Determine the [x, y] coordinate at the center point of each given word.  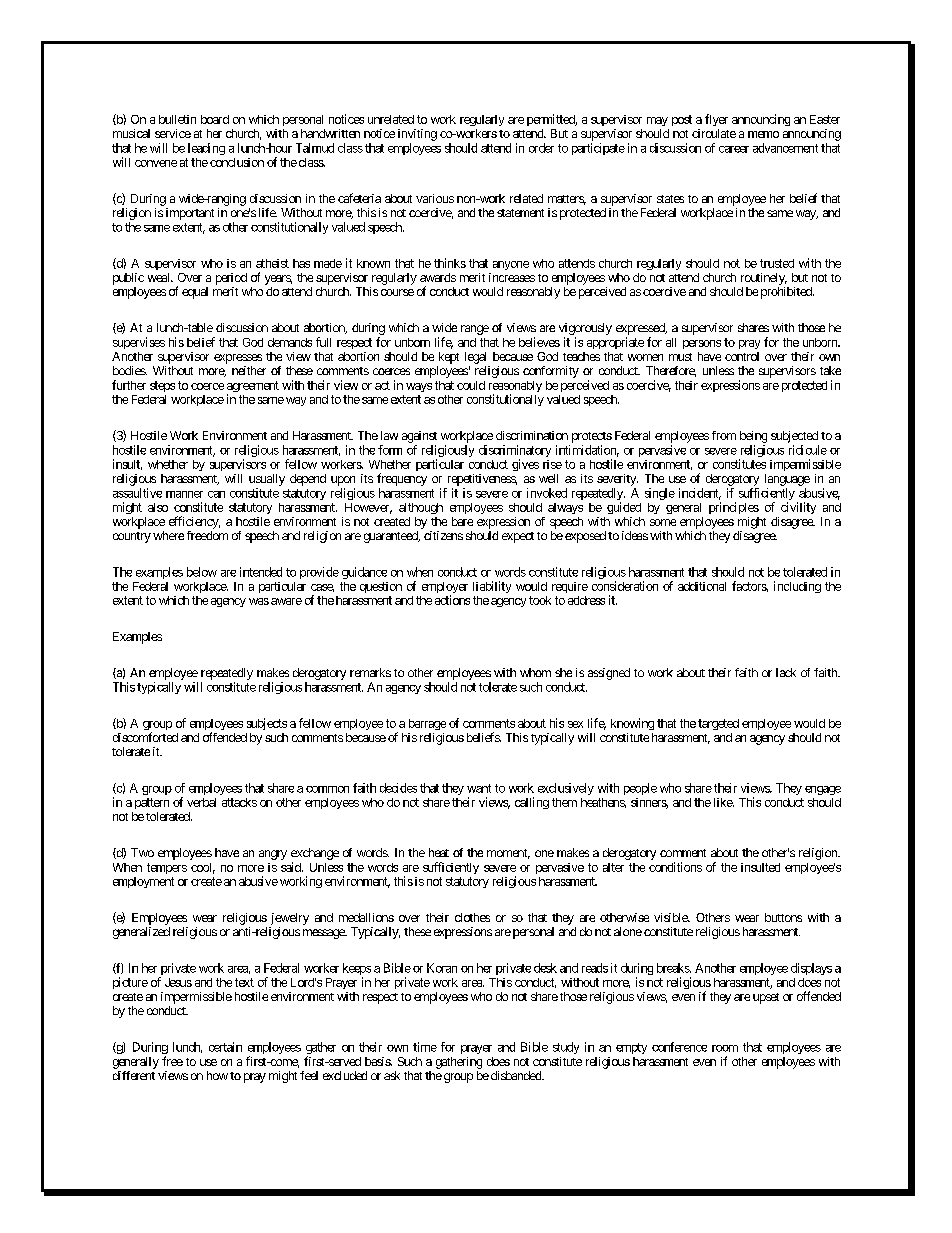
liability [492, 587]
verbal [201, 802]
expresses [238, 359]
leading [206, 149]
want [479, 788]
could [471, 385]
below [202, 572]
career [734, 149]
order [541, 148]
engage [823, 790]
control [742, 356]
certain [225, 1047]
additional [702, 586]
